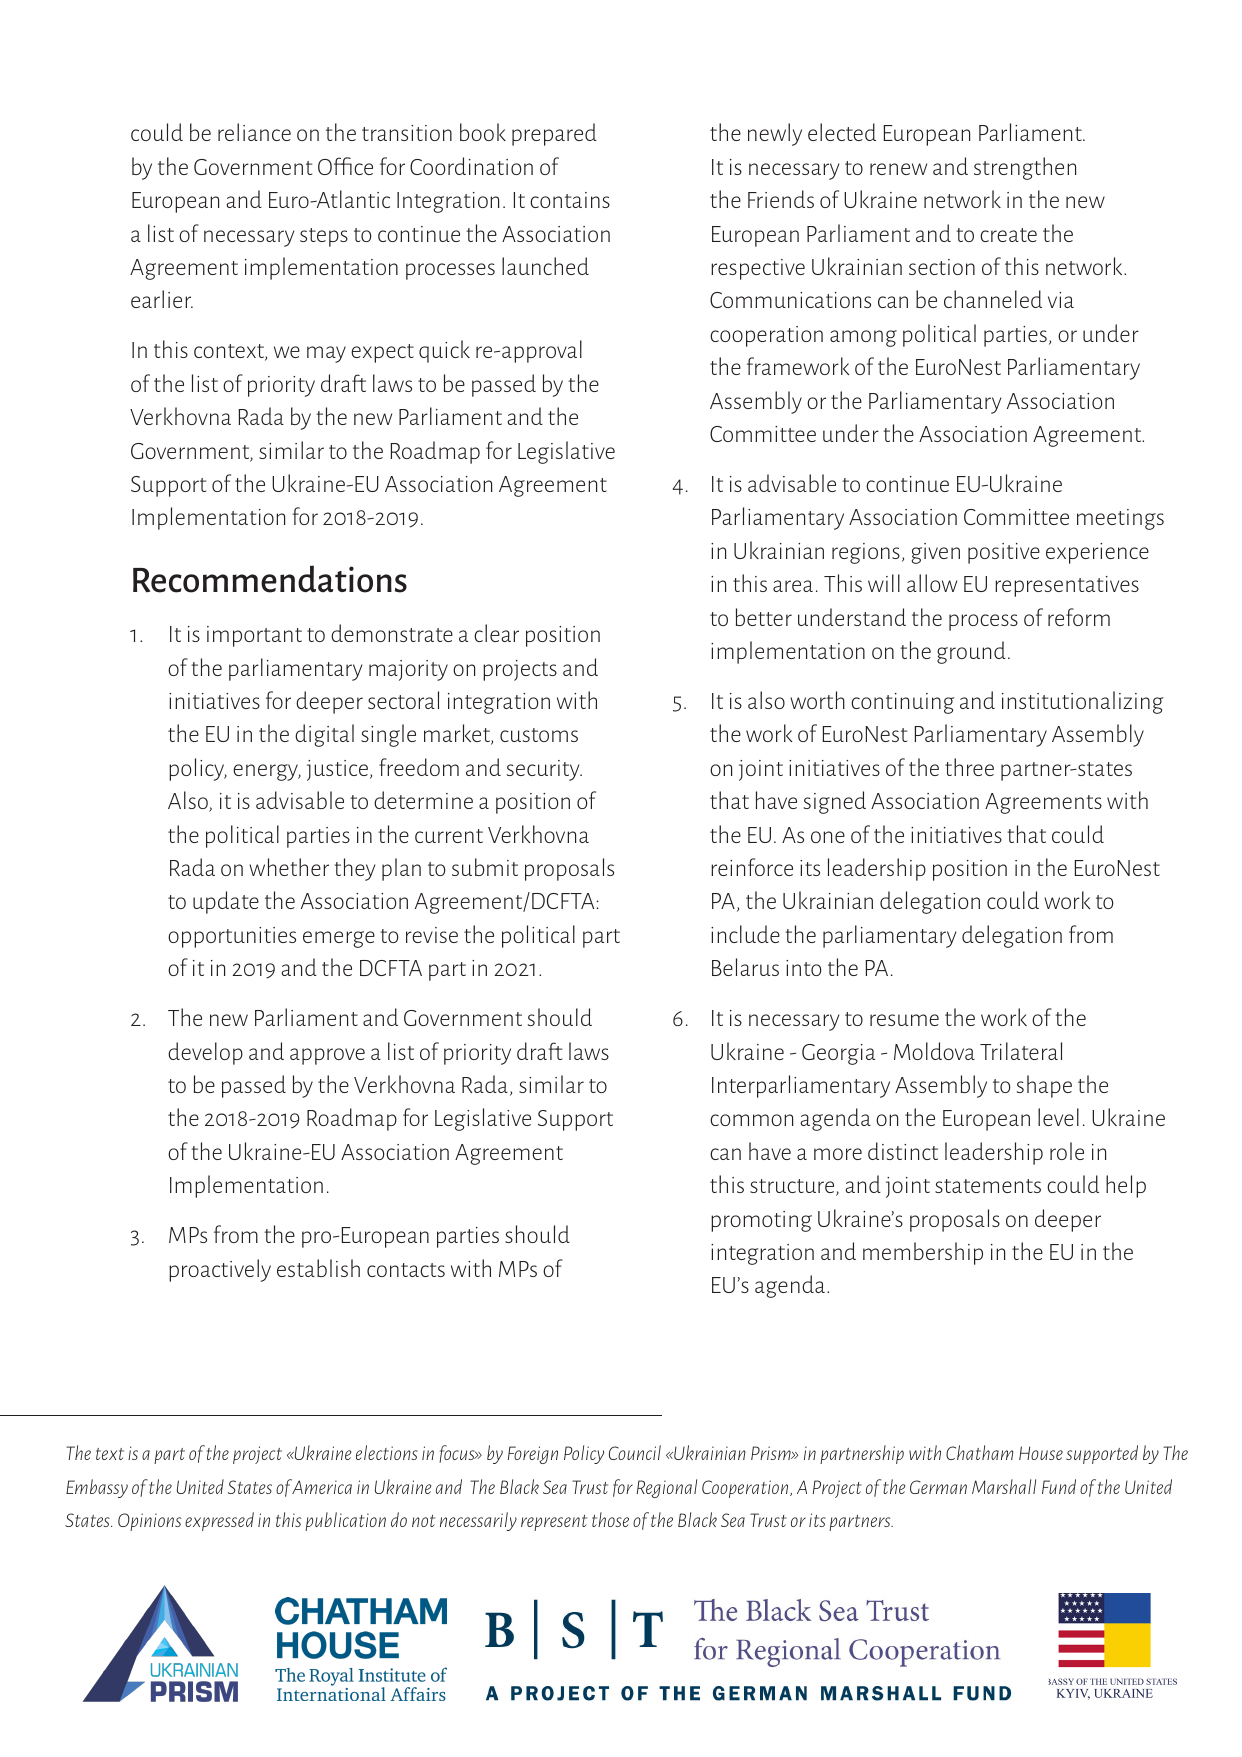 This screenshot has width=1242, height=1757. Describe the element at coordinates (635, 1452) in the screenshot. I see `Council` at that location.
